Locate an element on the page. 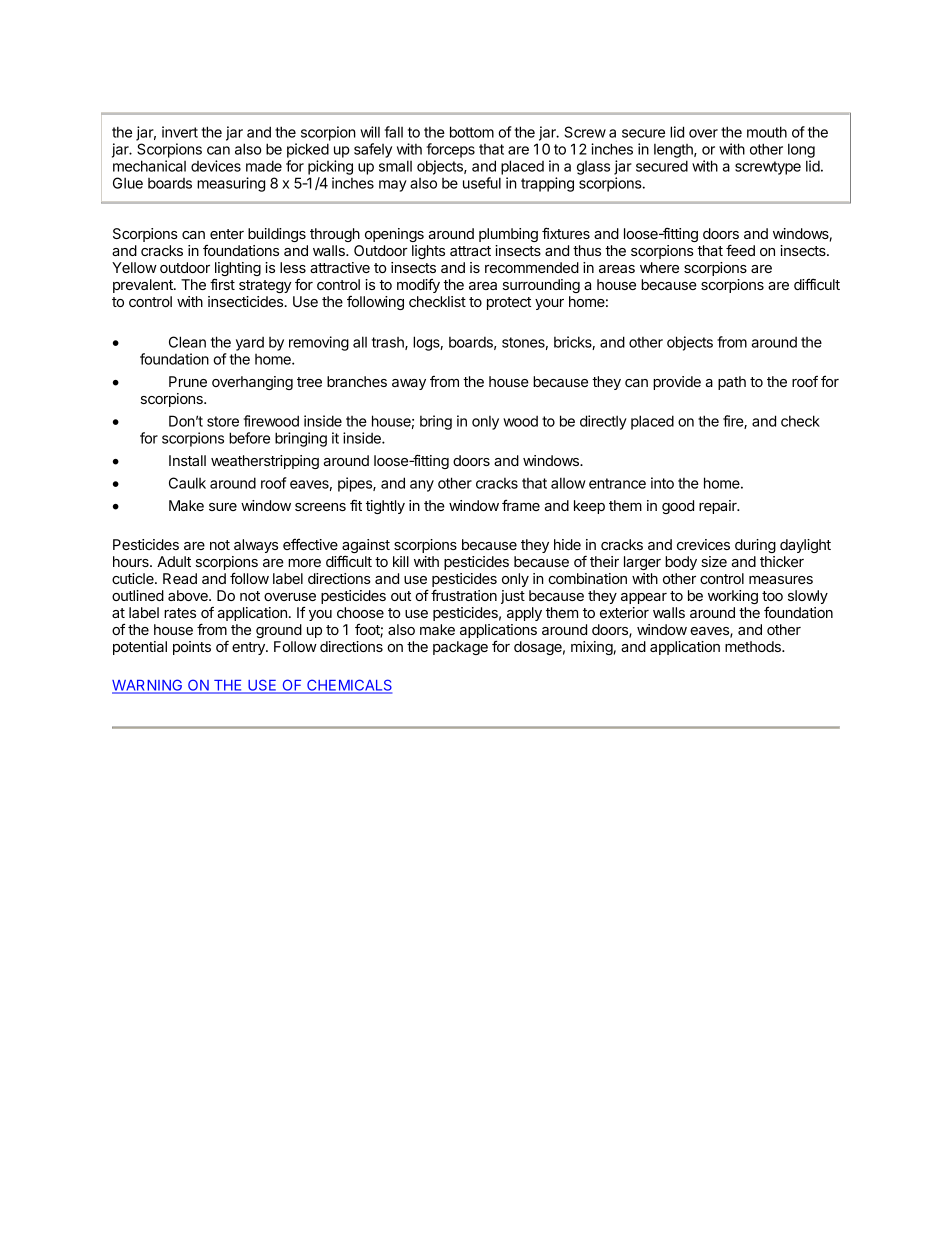 Image resolution: width=952 pixels, height=1233 pixels. path is located at coordinates (732, 383).
